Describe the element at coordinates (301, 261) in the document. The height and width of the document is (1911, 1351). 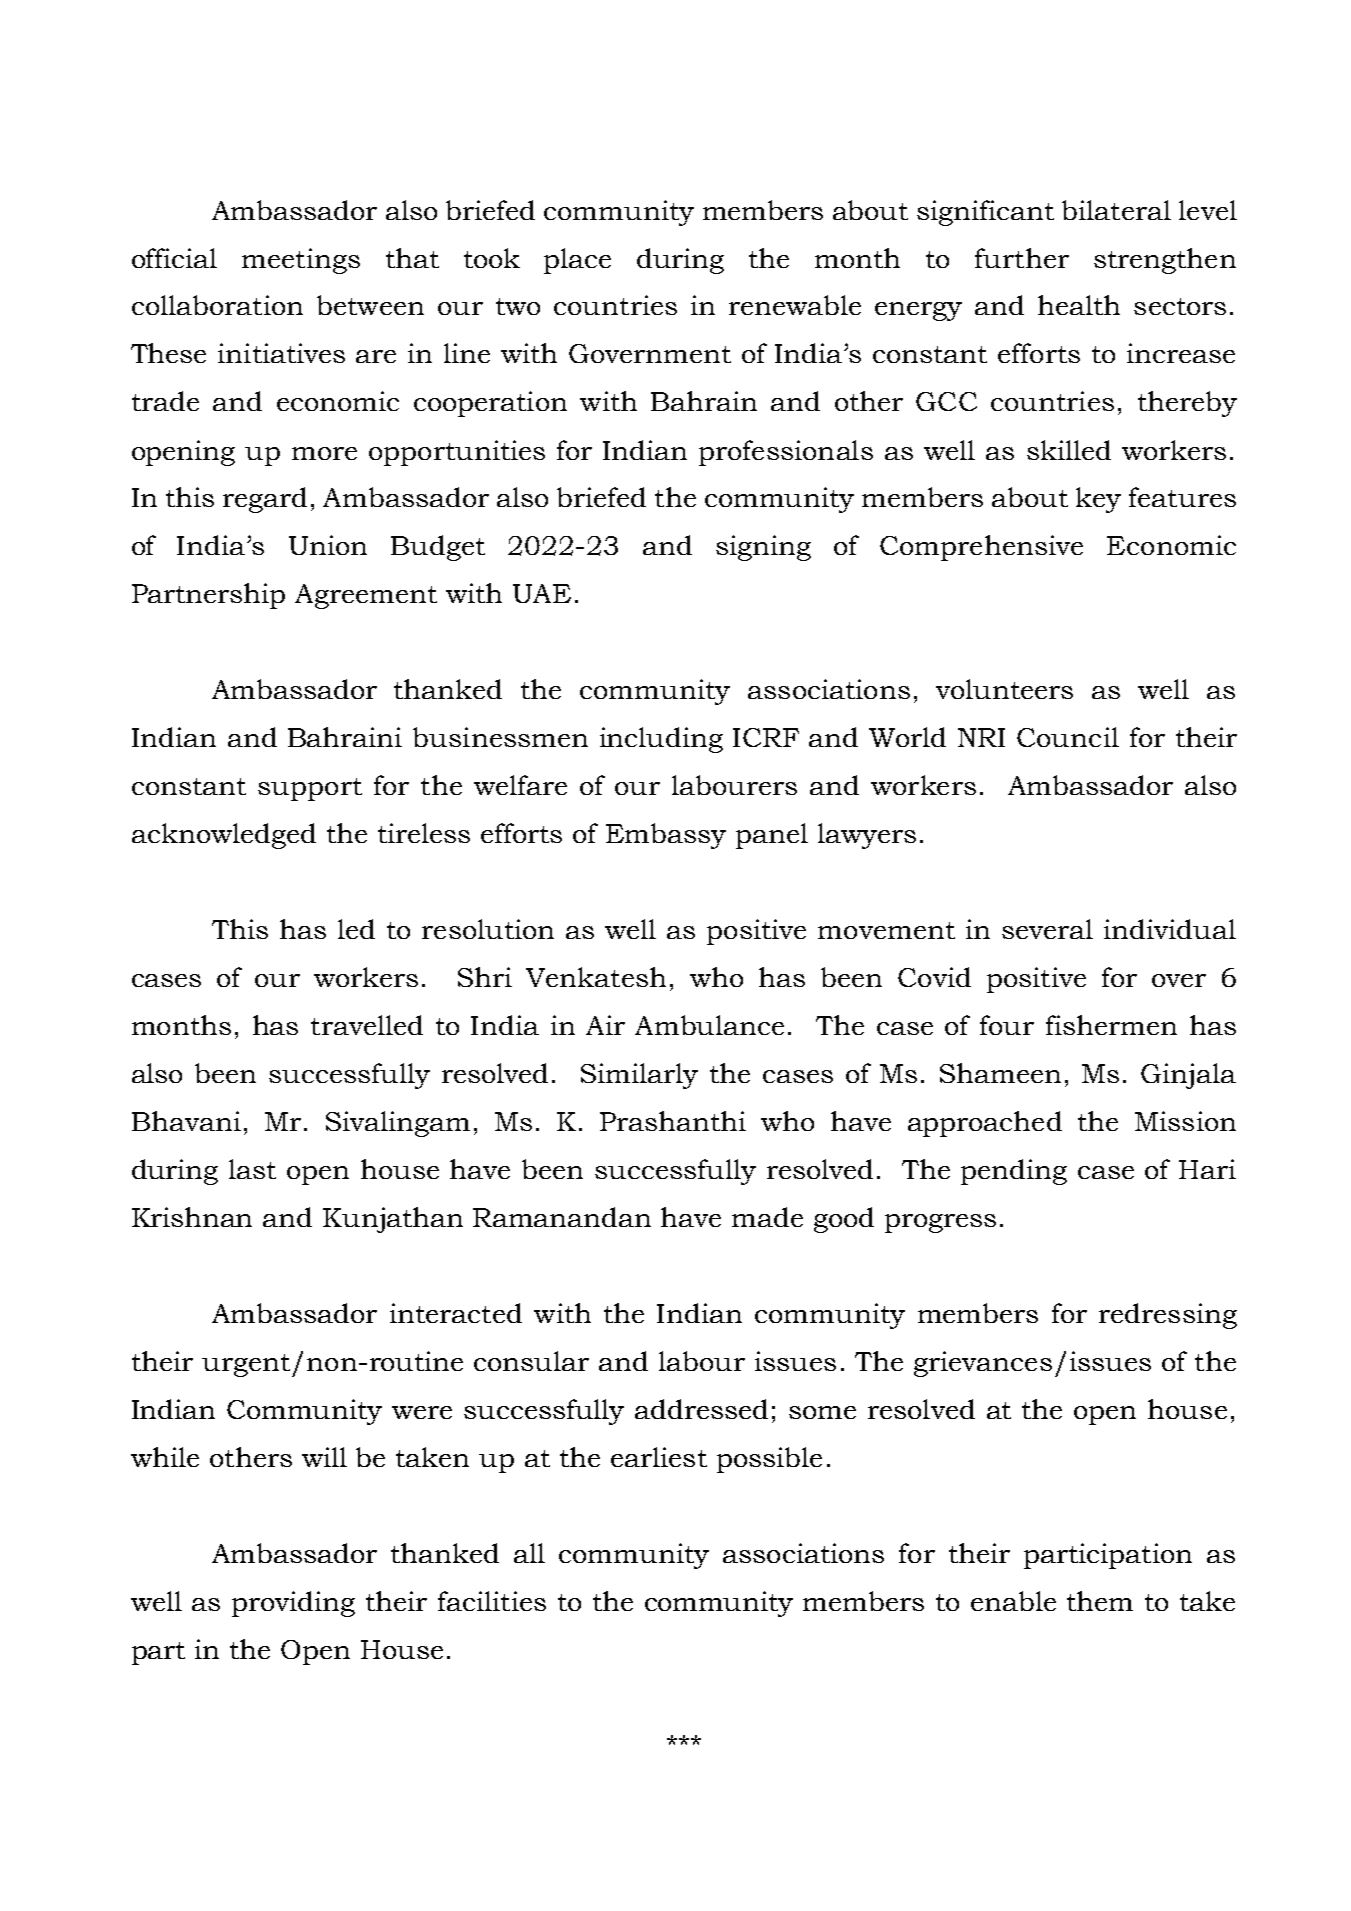
I see `meetings` at that location.
